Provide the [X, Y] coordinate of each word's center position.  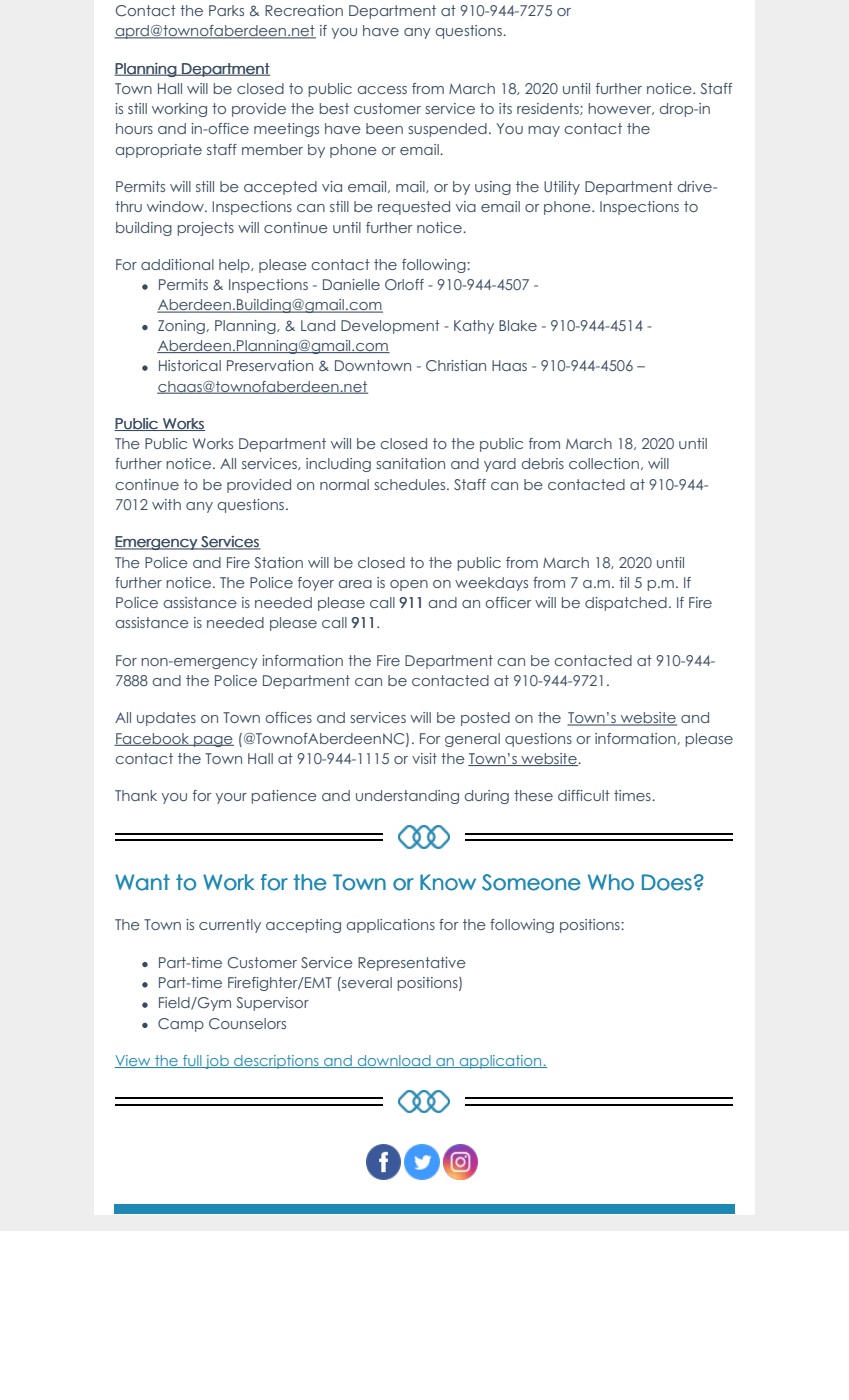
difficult [584, 795]
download [394, 1061]
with [166, 504]
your [231, 798]
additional [177, 264]
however [621, 109]
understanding [407, 797]
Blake [518, 325]
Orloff [404, 284]
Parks [226, 10]
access [382, 90]
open [409, 585]
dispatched [626, 604]
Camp [181, 1025]
